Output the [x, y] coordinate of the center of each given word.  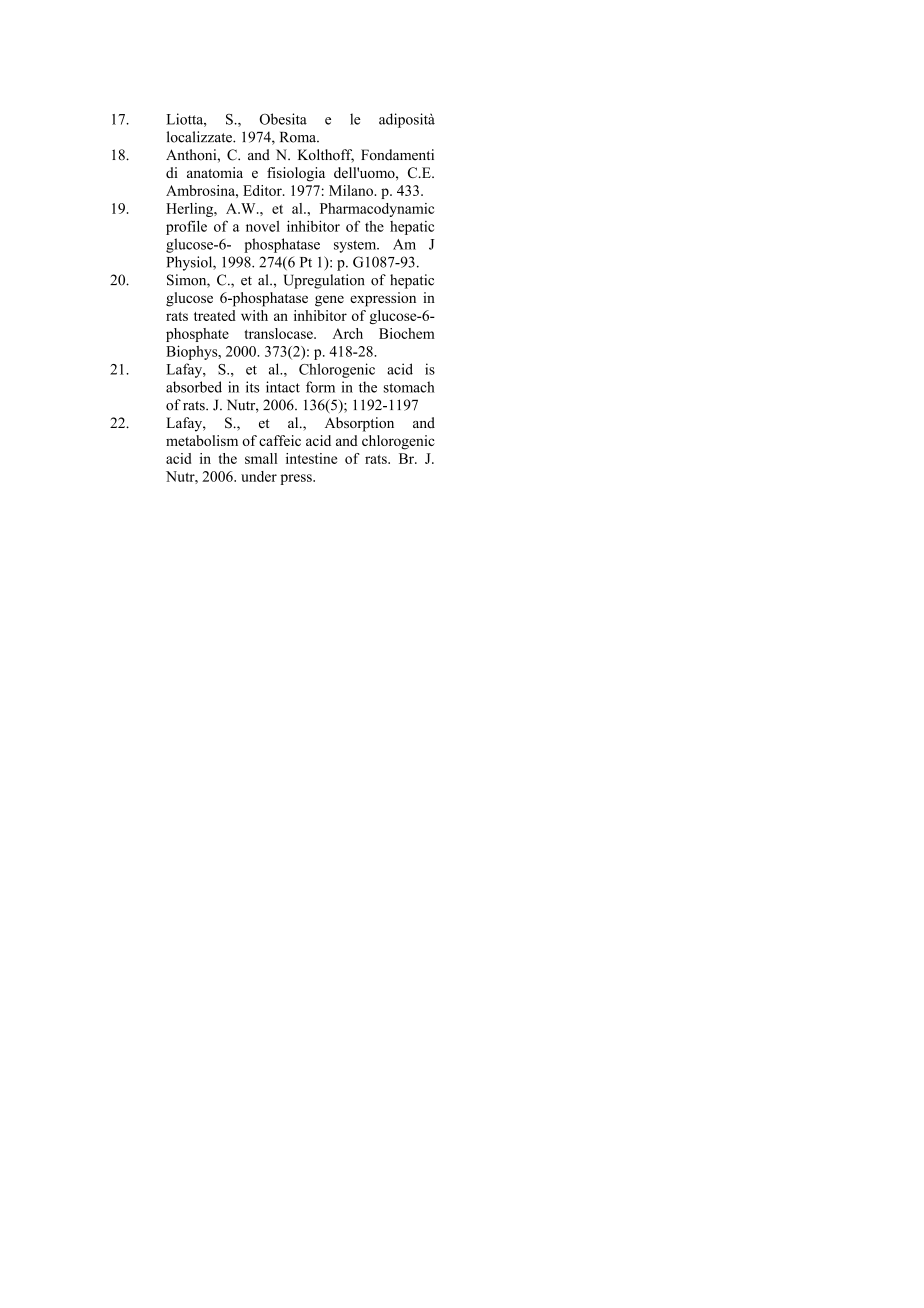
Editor [263, 190]
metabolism [202, 440]
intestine [311, 458]
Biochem [407, 333]
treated [215, 315]
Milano [352, 190]
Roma [299, 137]
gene [329, 301]
